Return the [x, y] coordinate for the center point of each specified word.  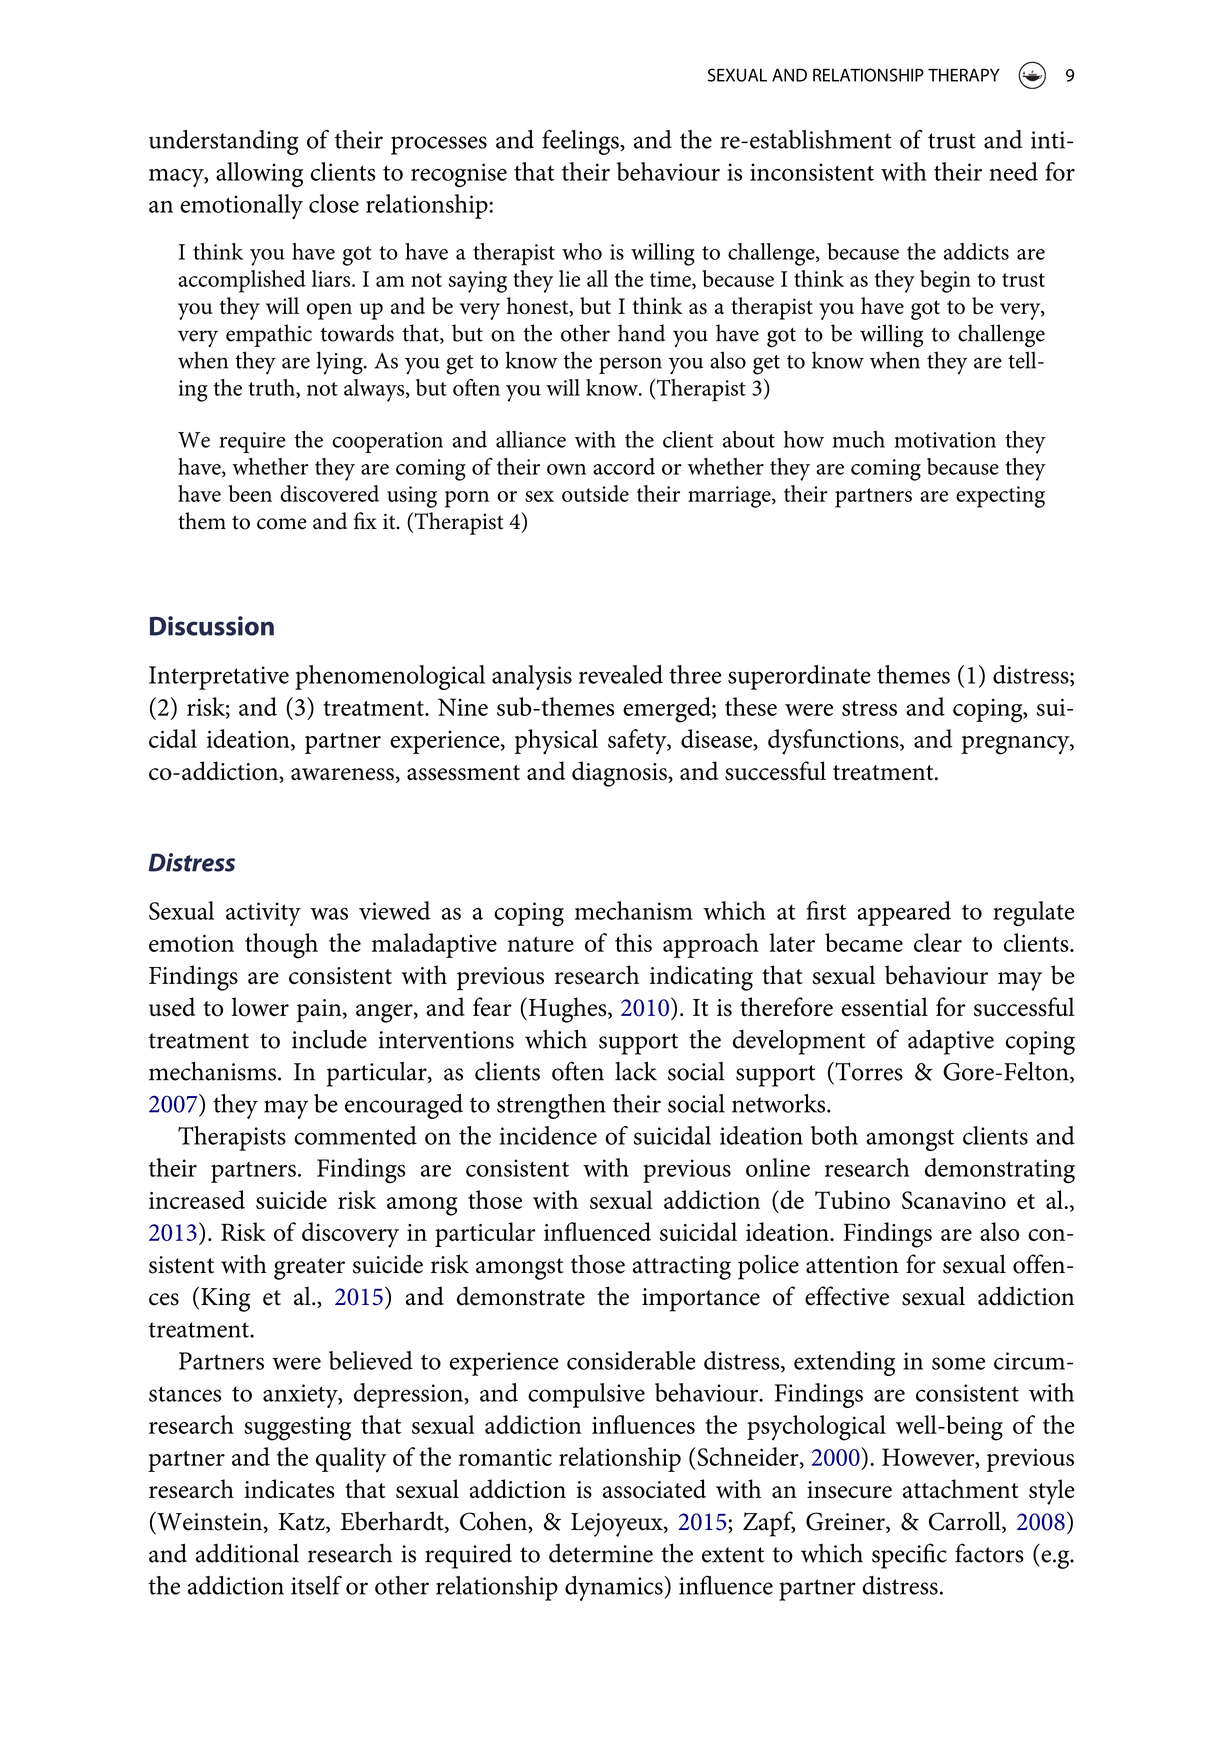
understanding [224, 142]
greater [309, 1269]
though [281, 946]
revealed [621, 674]
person [630, 365]
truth [272, 388]
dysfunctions [834, 741]
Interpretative [219, 678]
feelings [581, 142]
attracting [681, 1268]
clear [938, 942]
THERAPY [964, 75]
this [633, 942]
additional [247, 1553]
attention [852, 1265]
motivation [945, 440]
